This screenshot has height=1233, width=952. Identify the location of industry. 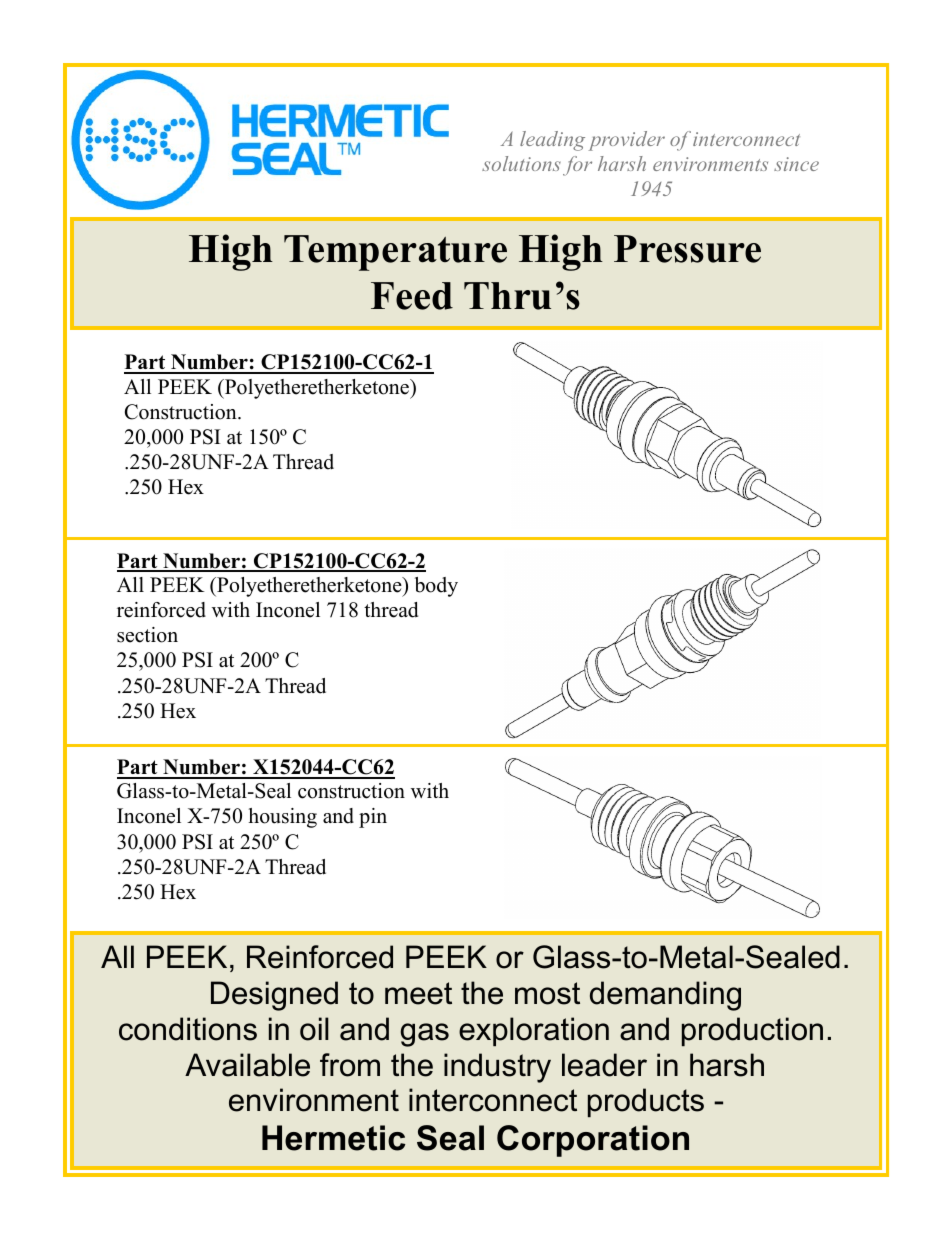
(497, 1068).
